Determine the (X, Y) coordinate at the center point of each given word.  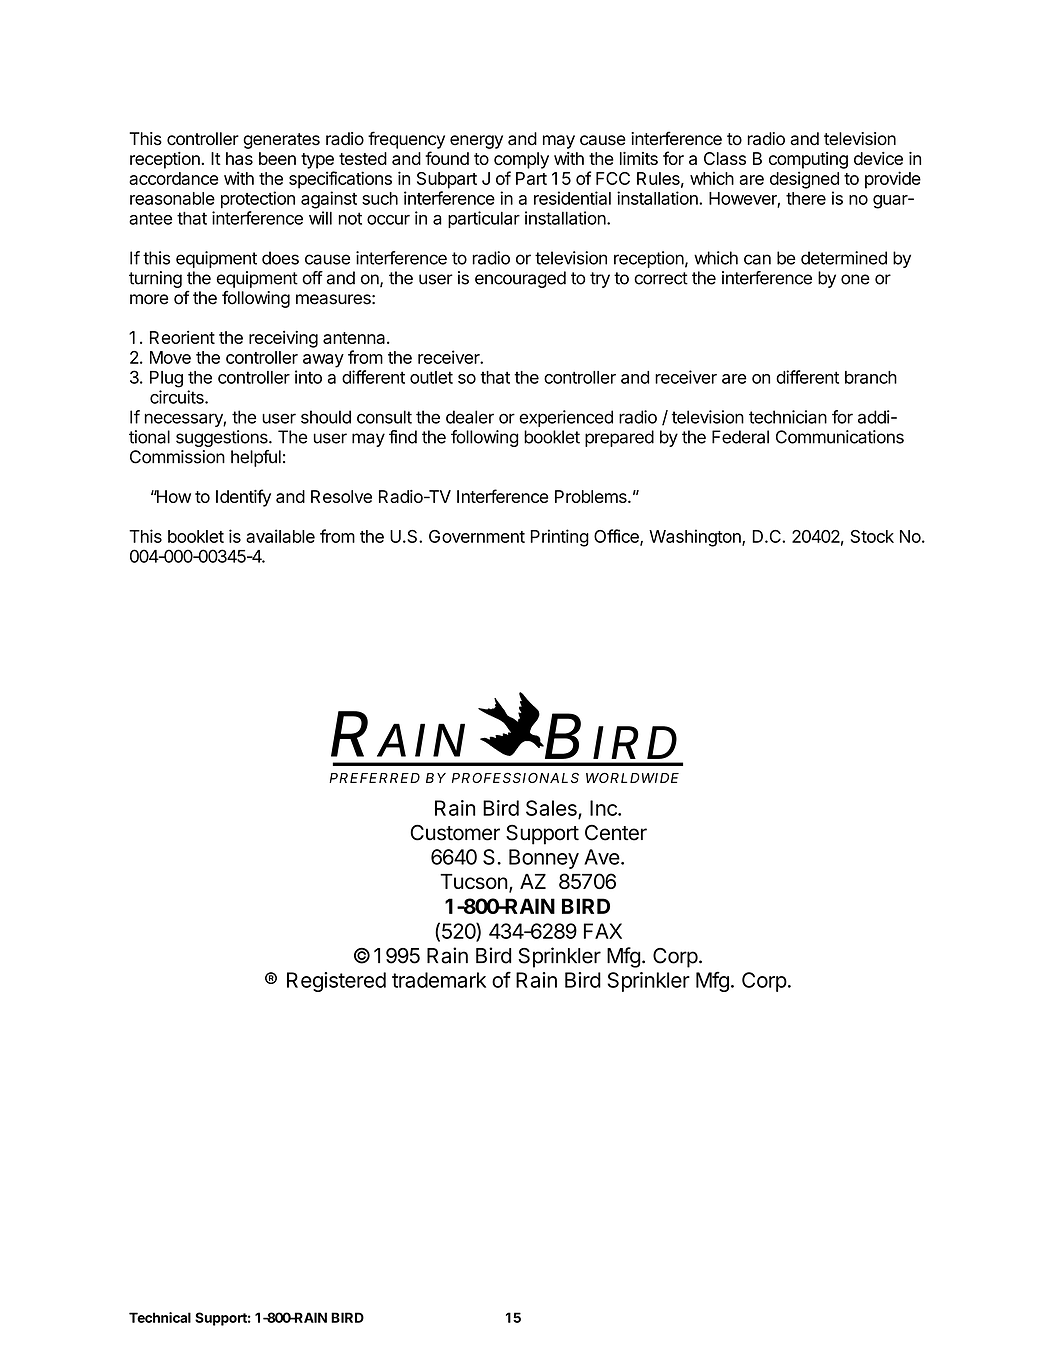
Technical (160, 1317)
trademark (439, 980)
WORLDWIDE (632, 778)
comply (521, 160)
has (239, 158)
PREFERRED (374, 778)
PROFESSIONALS (515, 778)
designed (804, 180)
